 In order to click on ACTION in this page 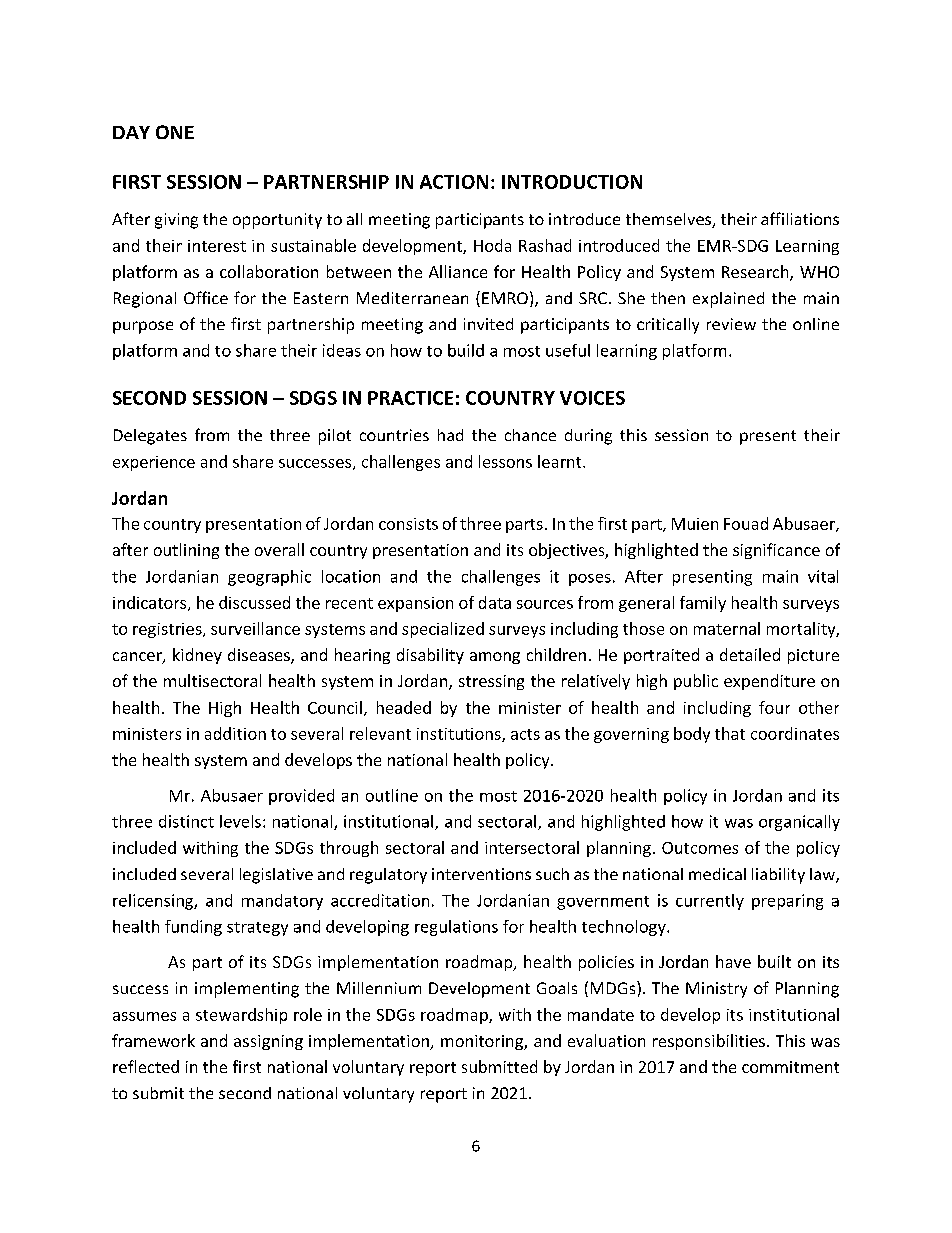, I will do `click(454, 182)`.
